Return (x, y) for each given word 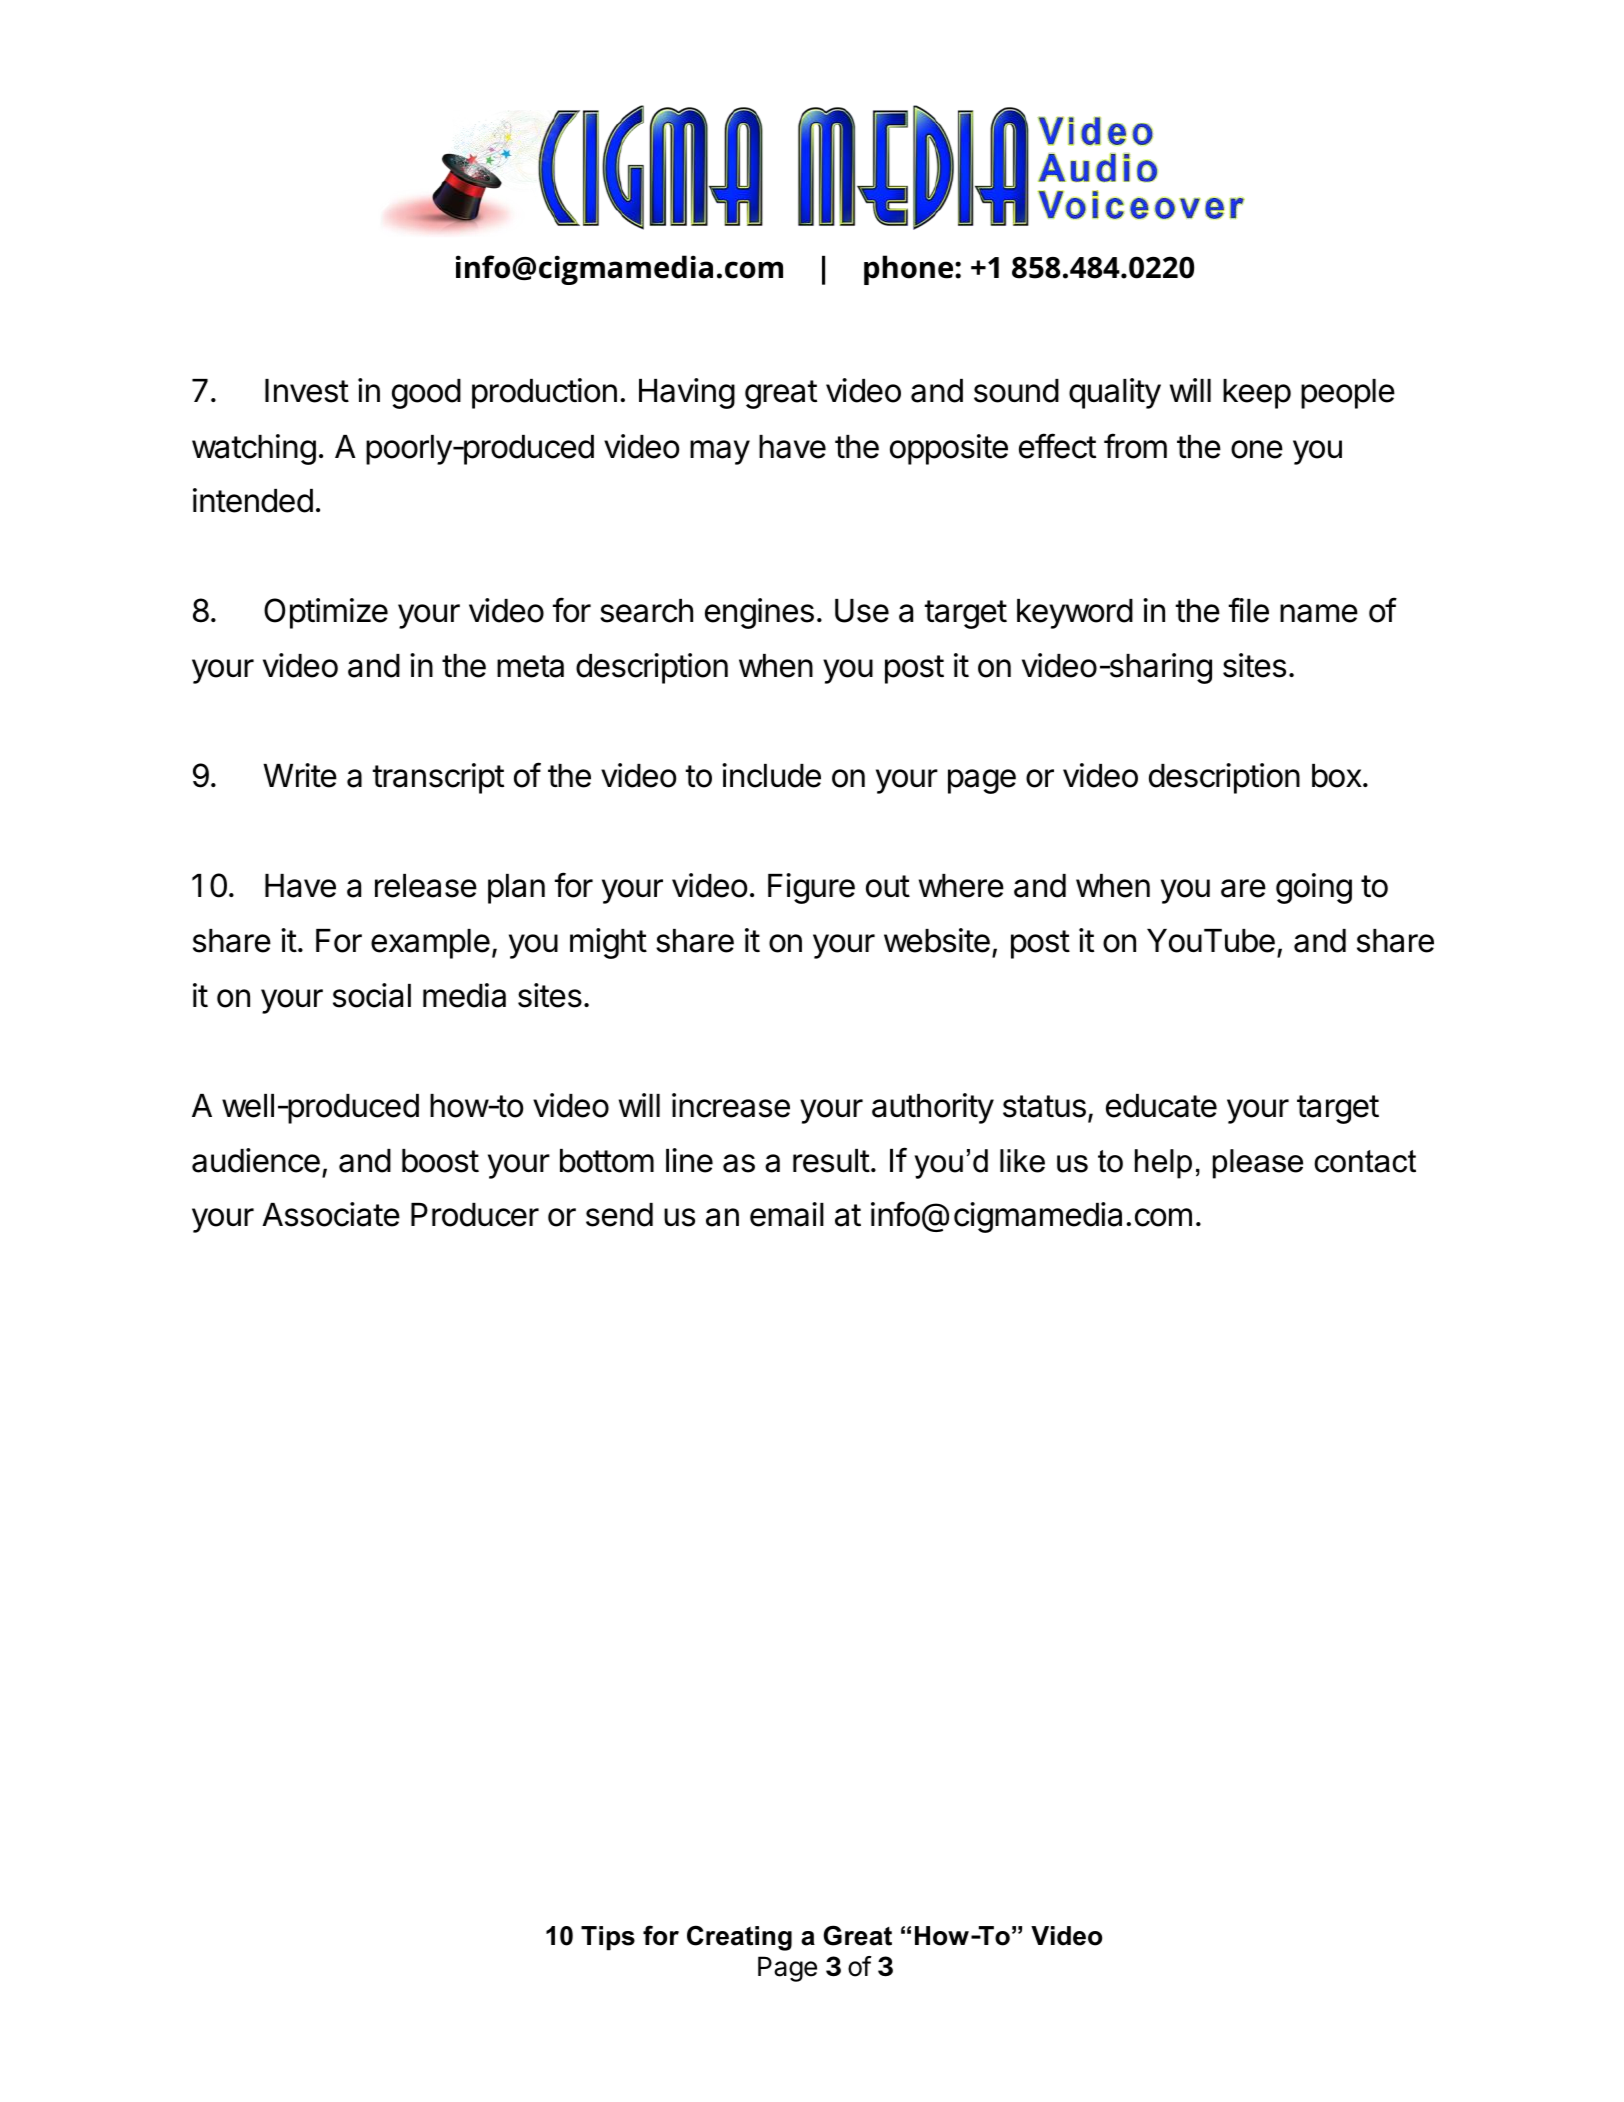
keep (1257, 394)
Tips (608, 1938)
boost (440, 1161)
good (426, 394)
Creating (739, 1938)
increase (731, 1105)
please (1258, 1164)
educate (1161, 1106)
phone (910, 270)
